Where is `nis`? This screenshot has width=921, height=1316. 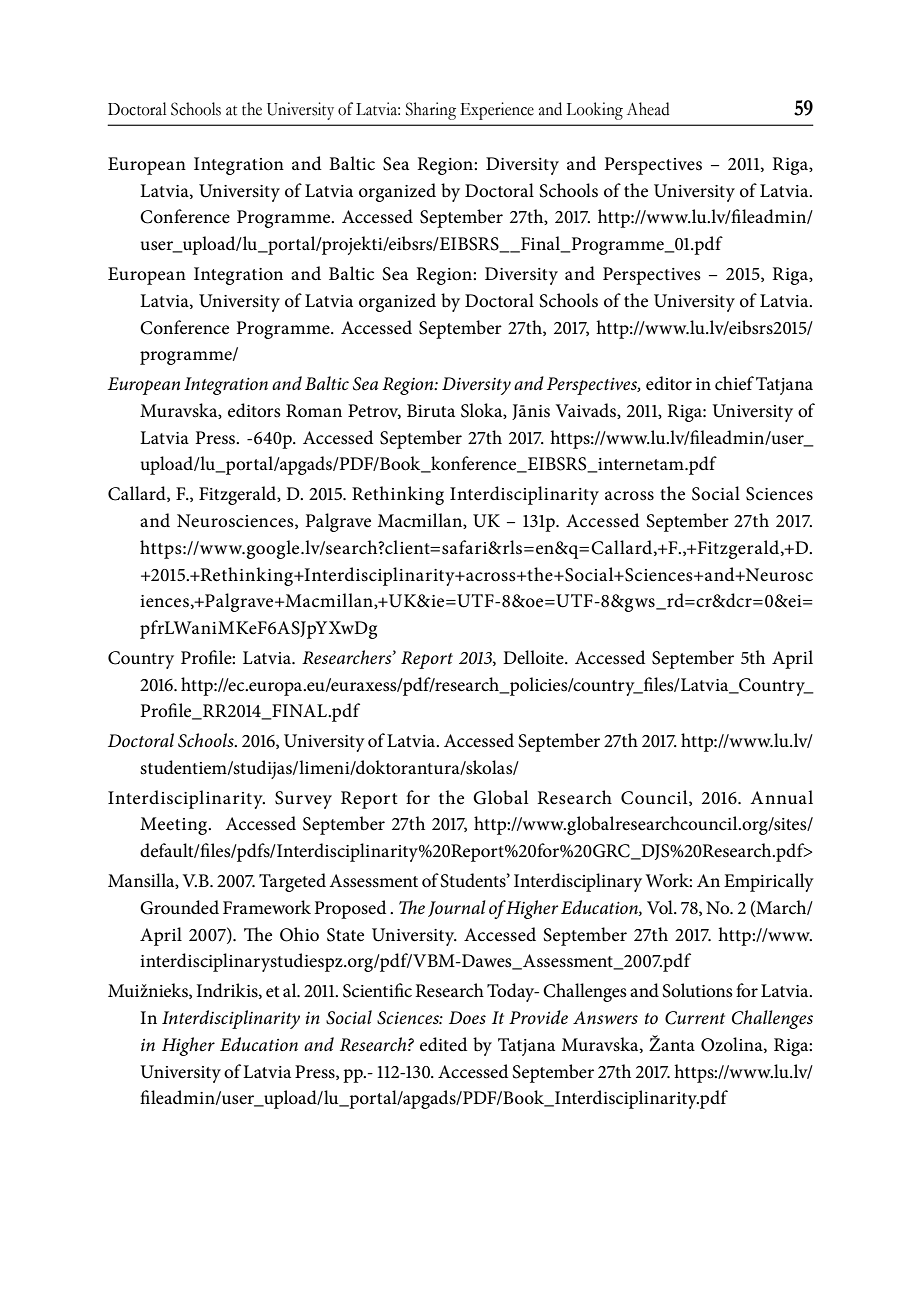
nis is located at coordinates (539, 411).
